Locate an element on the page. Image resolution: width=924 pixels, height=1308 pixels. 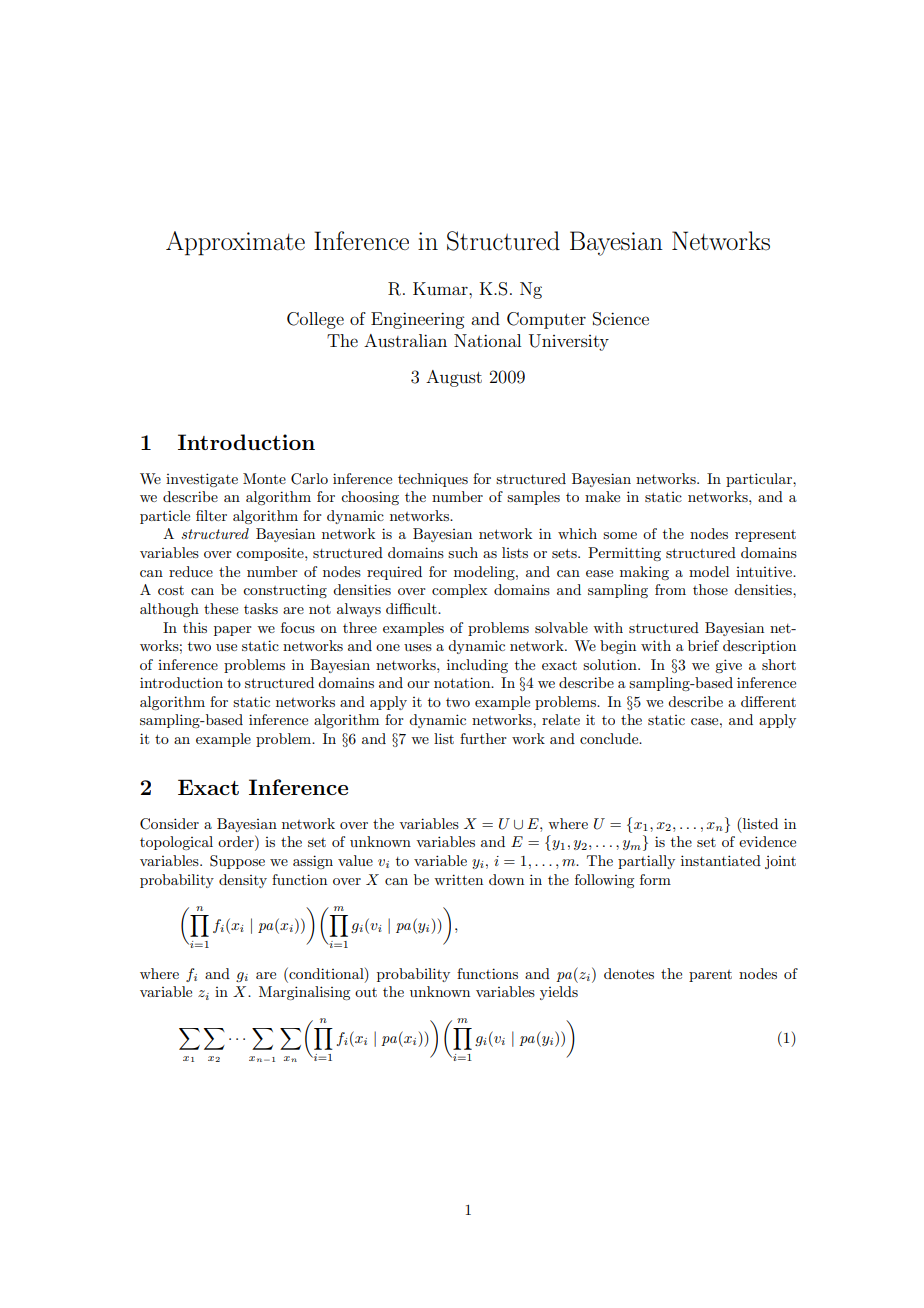
yields is located at coordinates (559, 993).
